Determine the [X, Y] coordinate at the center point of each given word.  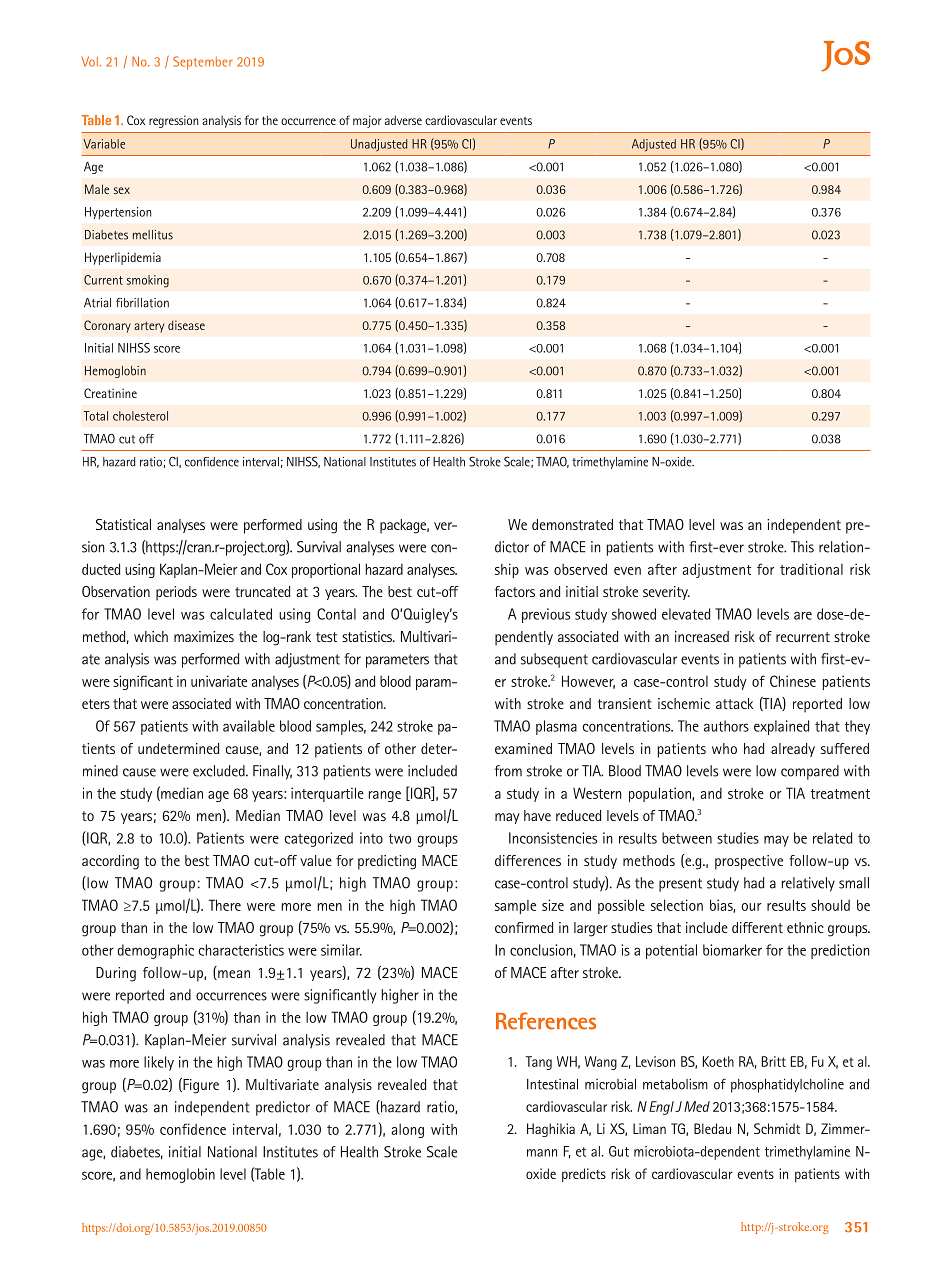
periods [176, 593]
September [203, 63]
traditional [811, 569]
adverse [403, 120]
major [367, 121]
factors [515, 591]
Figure [200, 1086]
